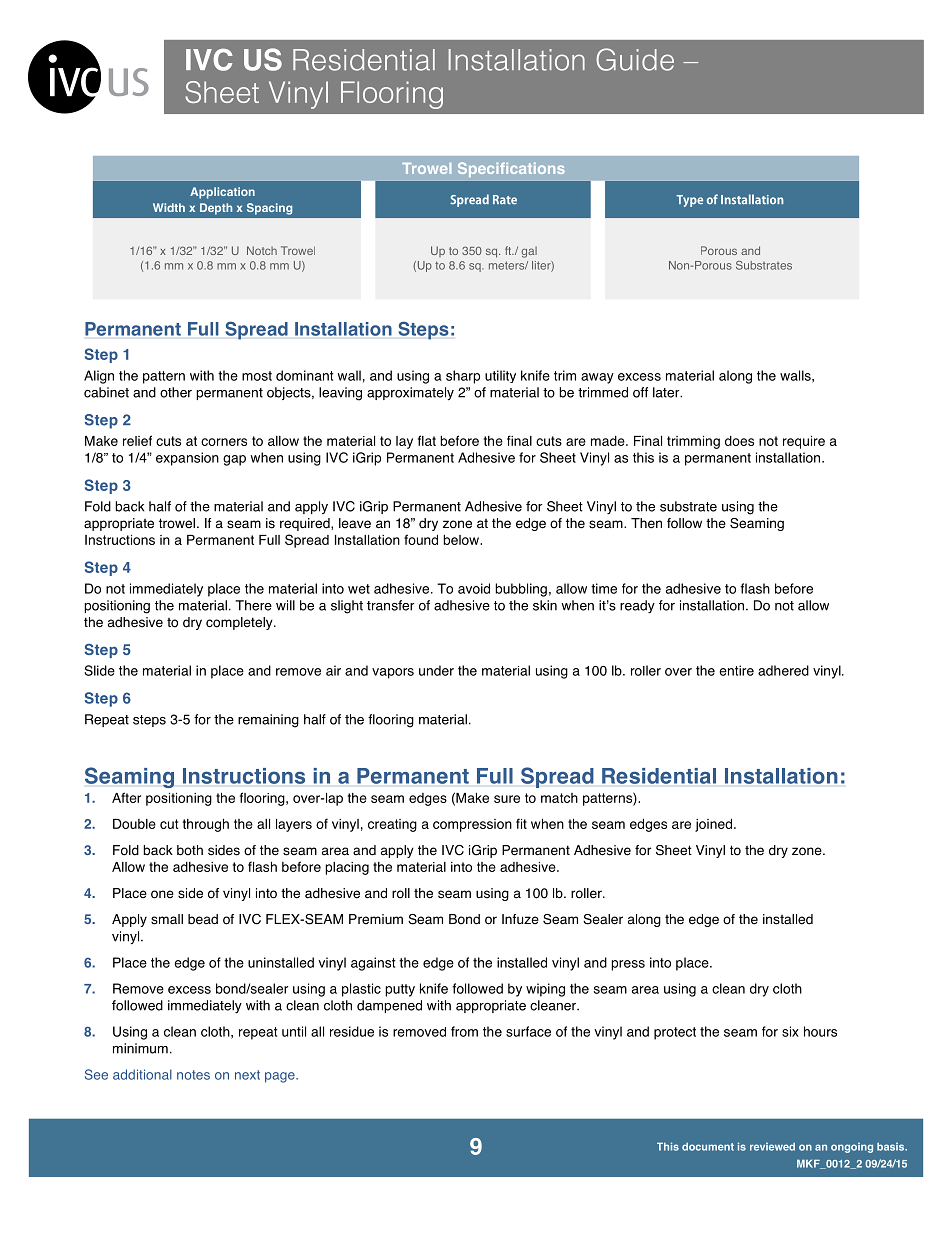 Image resolution: width=952 pixels, height=1233 pixels. Describe the element at coordinates (635, 59) in the screenshot. I see `Guide` at that location.
